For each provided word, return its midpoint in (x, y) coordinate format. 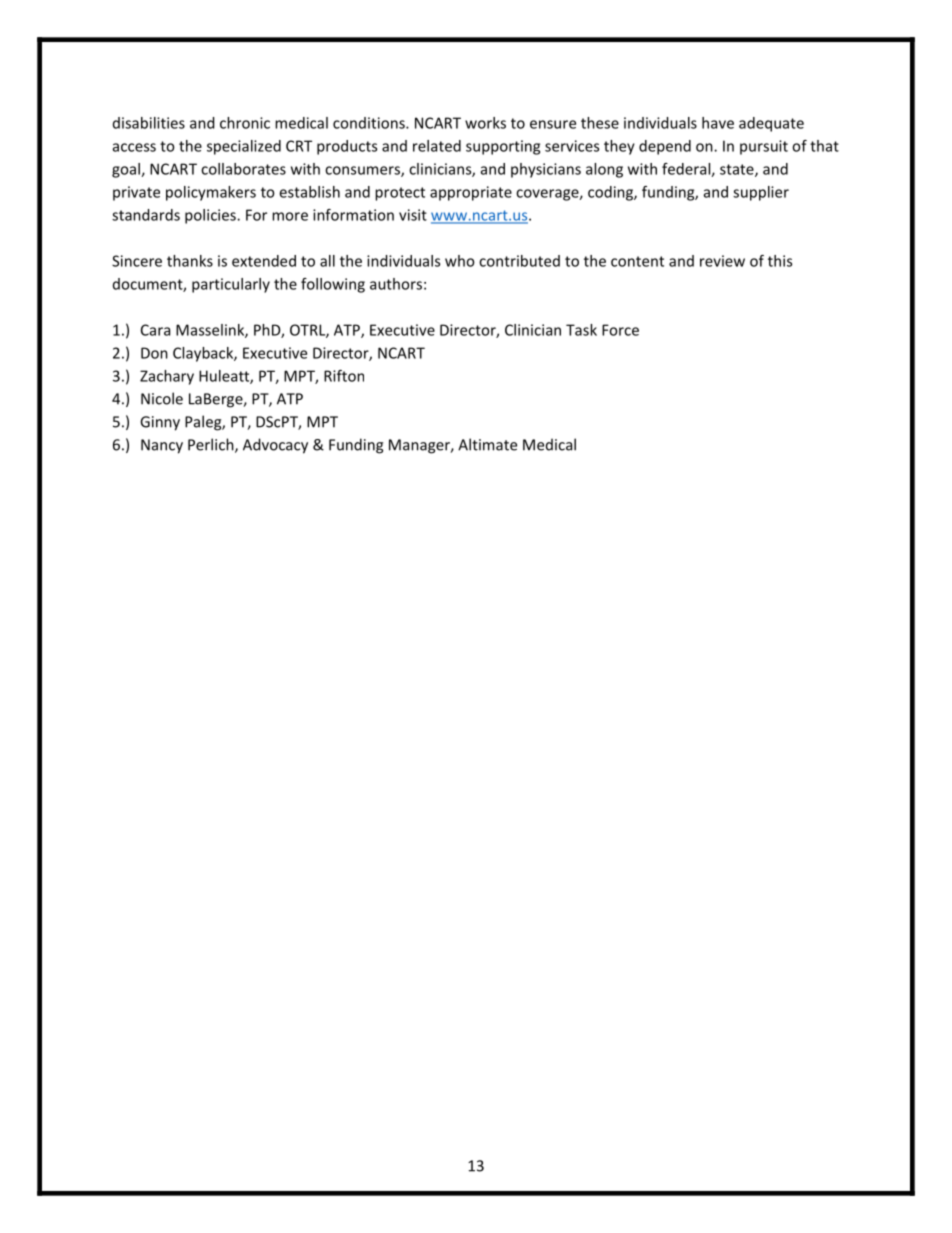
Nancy (162, 446)
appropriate (471, 193)
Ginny (160, 423)
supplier (761, 193)
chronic (245, 123)
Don (154, 353)
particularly (231, 285)
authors (396, 284)
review (722, 261)
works (485, 123)
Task (581, 330)
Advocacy (275, 446)
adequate (771, 124)
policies (211, 216)
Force (620, 330)
